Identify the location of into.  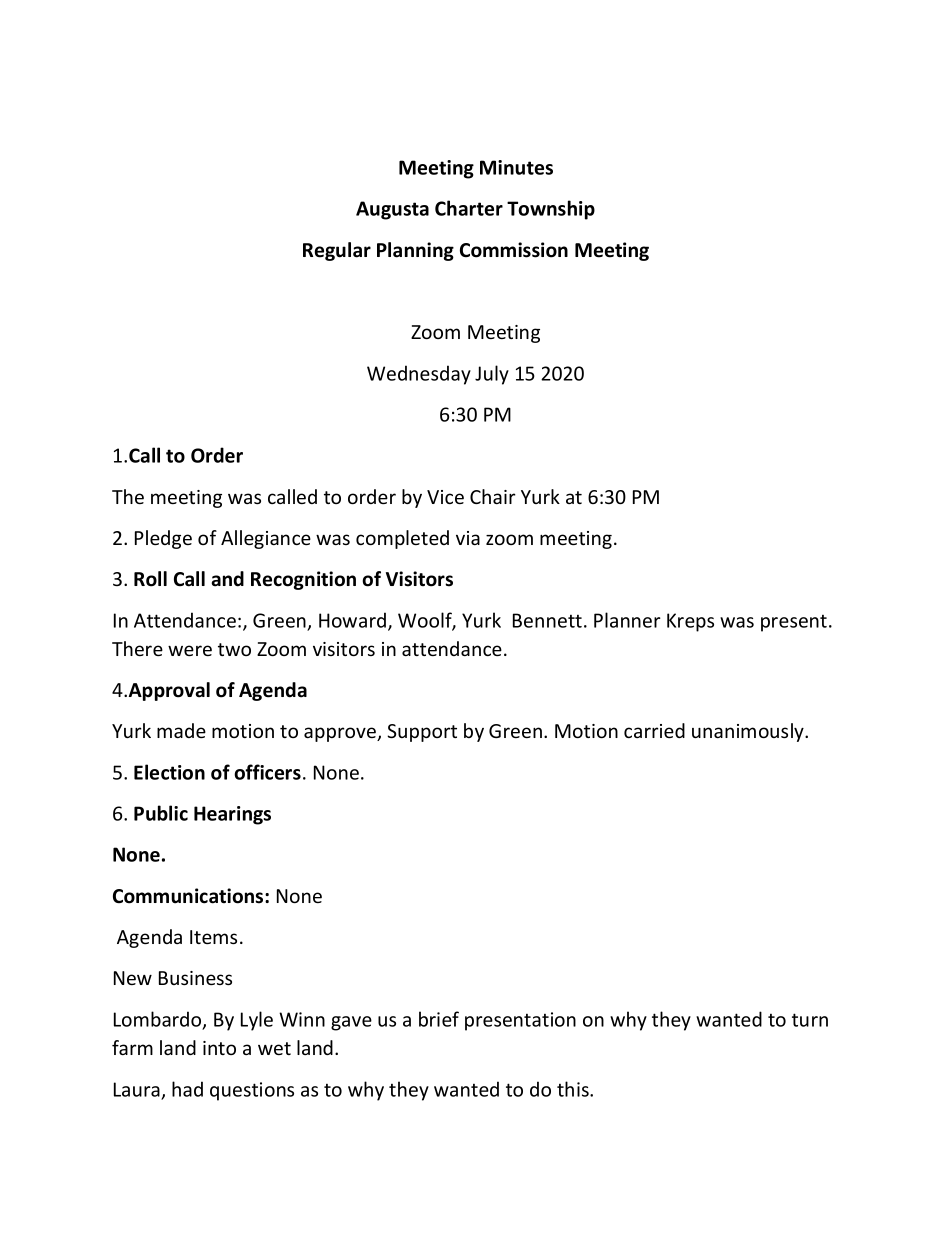
(219, 1048).
